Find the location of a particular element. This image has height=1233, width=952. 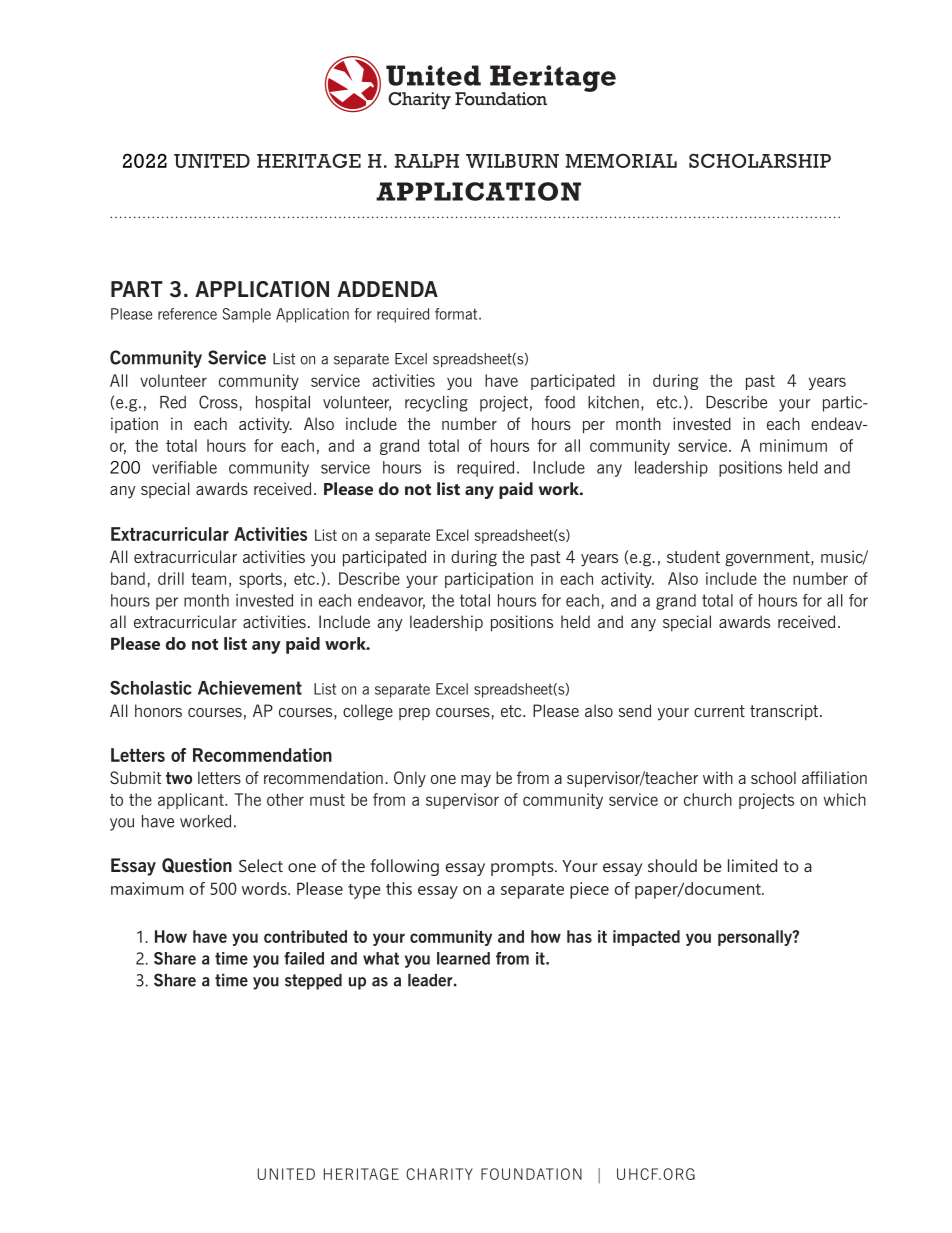

reference is located at coordinates (187, 314).
